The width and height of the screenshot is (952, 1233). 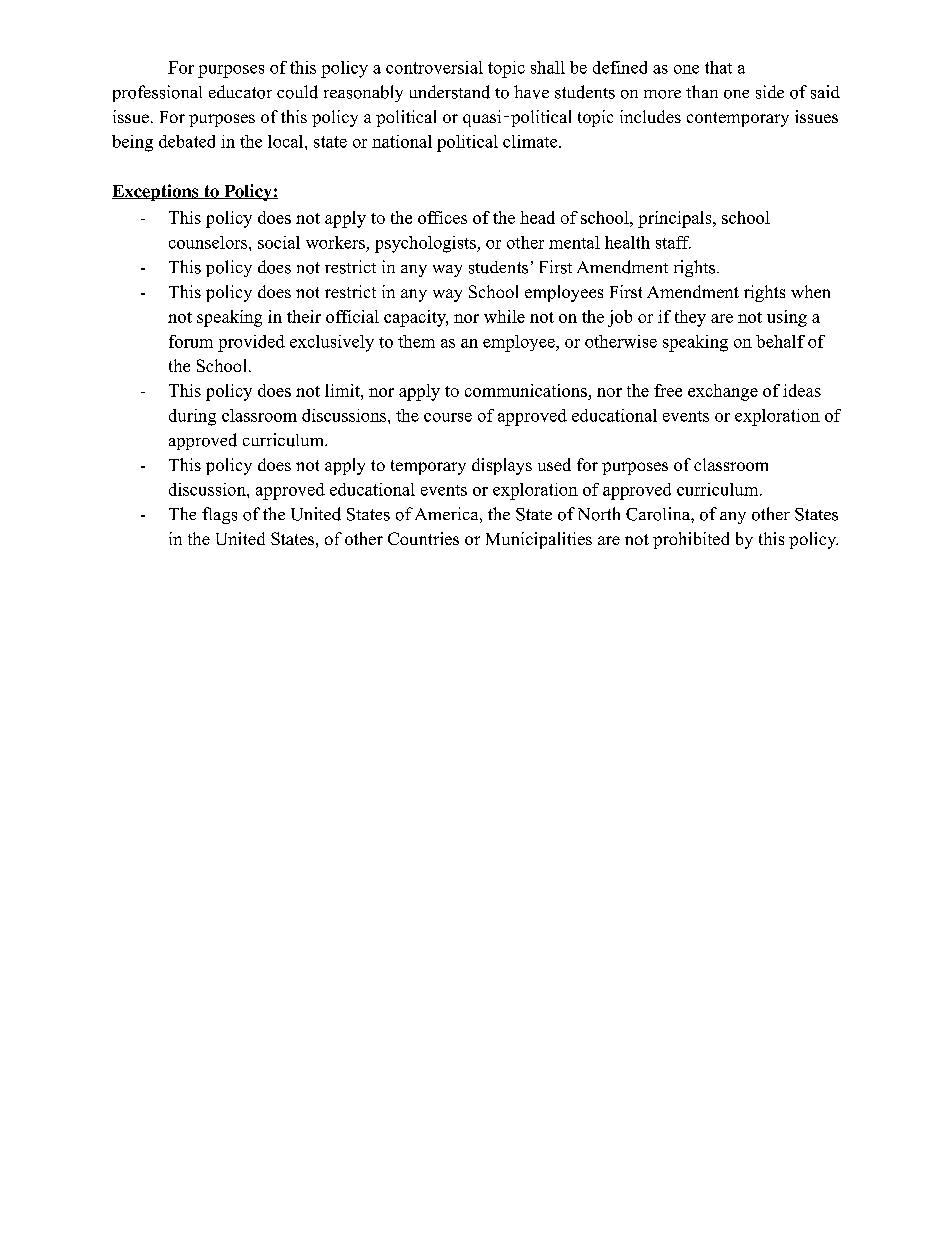 What do you see at coordinates (240, 92) in the screenshot?
I see `educator` at bounding box center [240, 92].
